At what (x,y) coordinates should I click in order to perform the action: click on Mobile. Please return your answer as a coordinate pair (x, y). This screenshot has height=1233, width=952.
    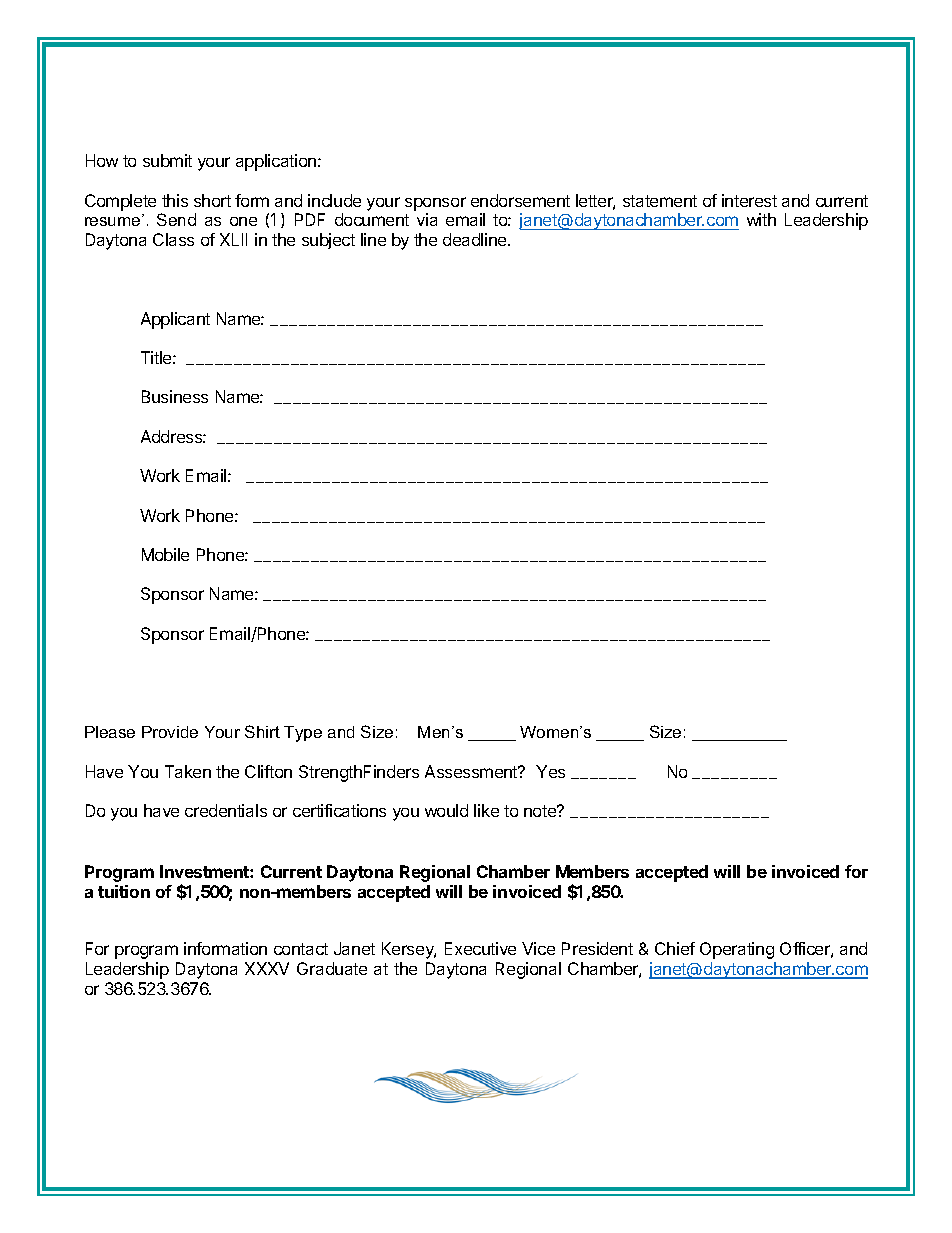
    Looking at the image, I should click on (165, 554).
